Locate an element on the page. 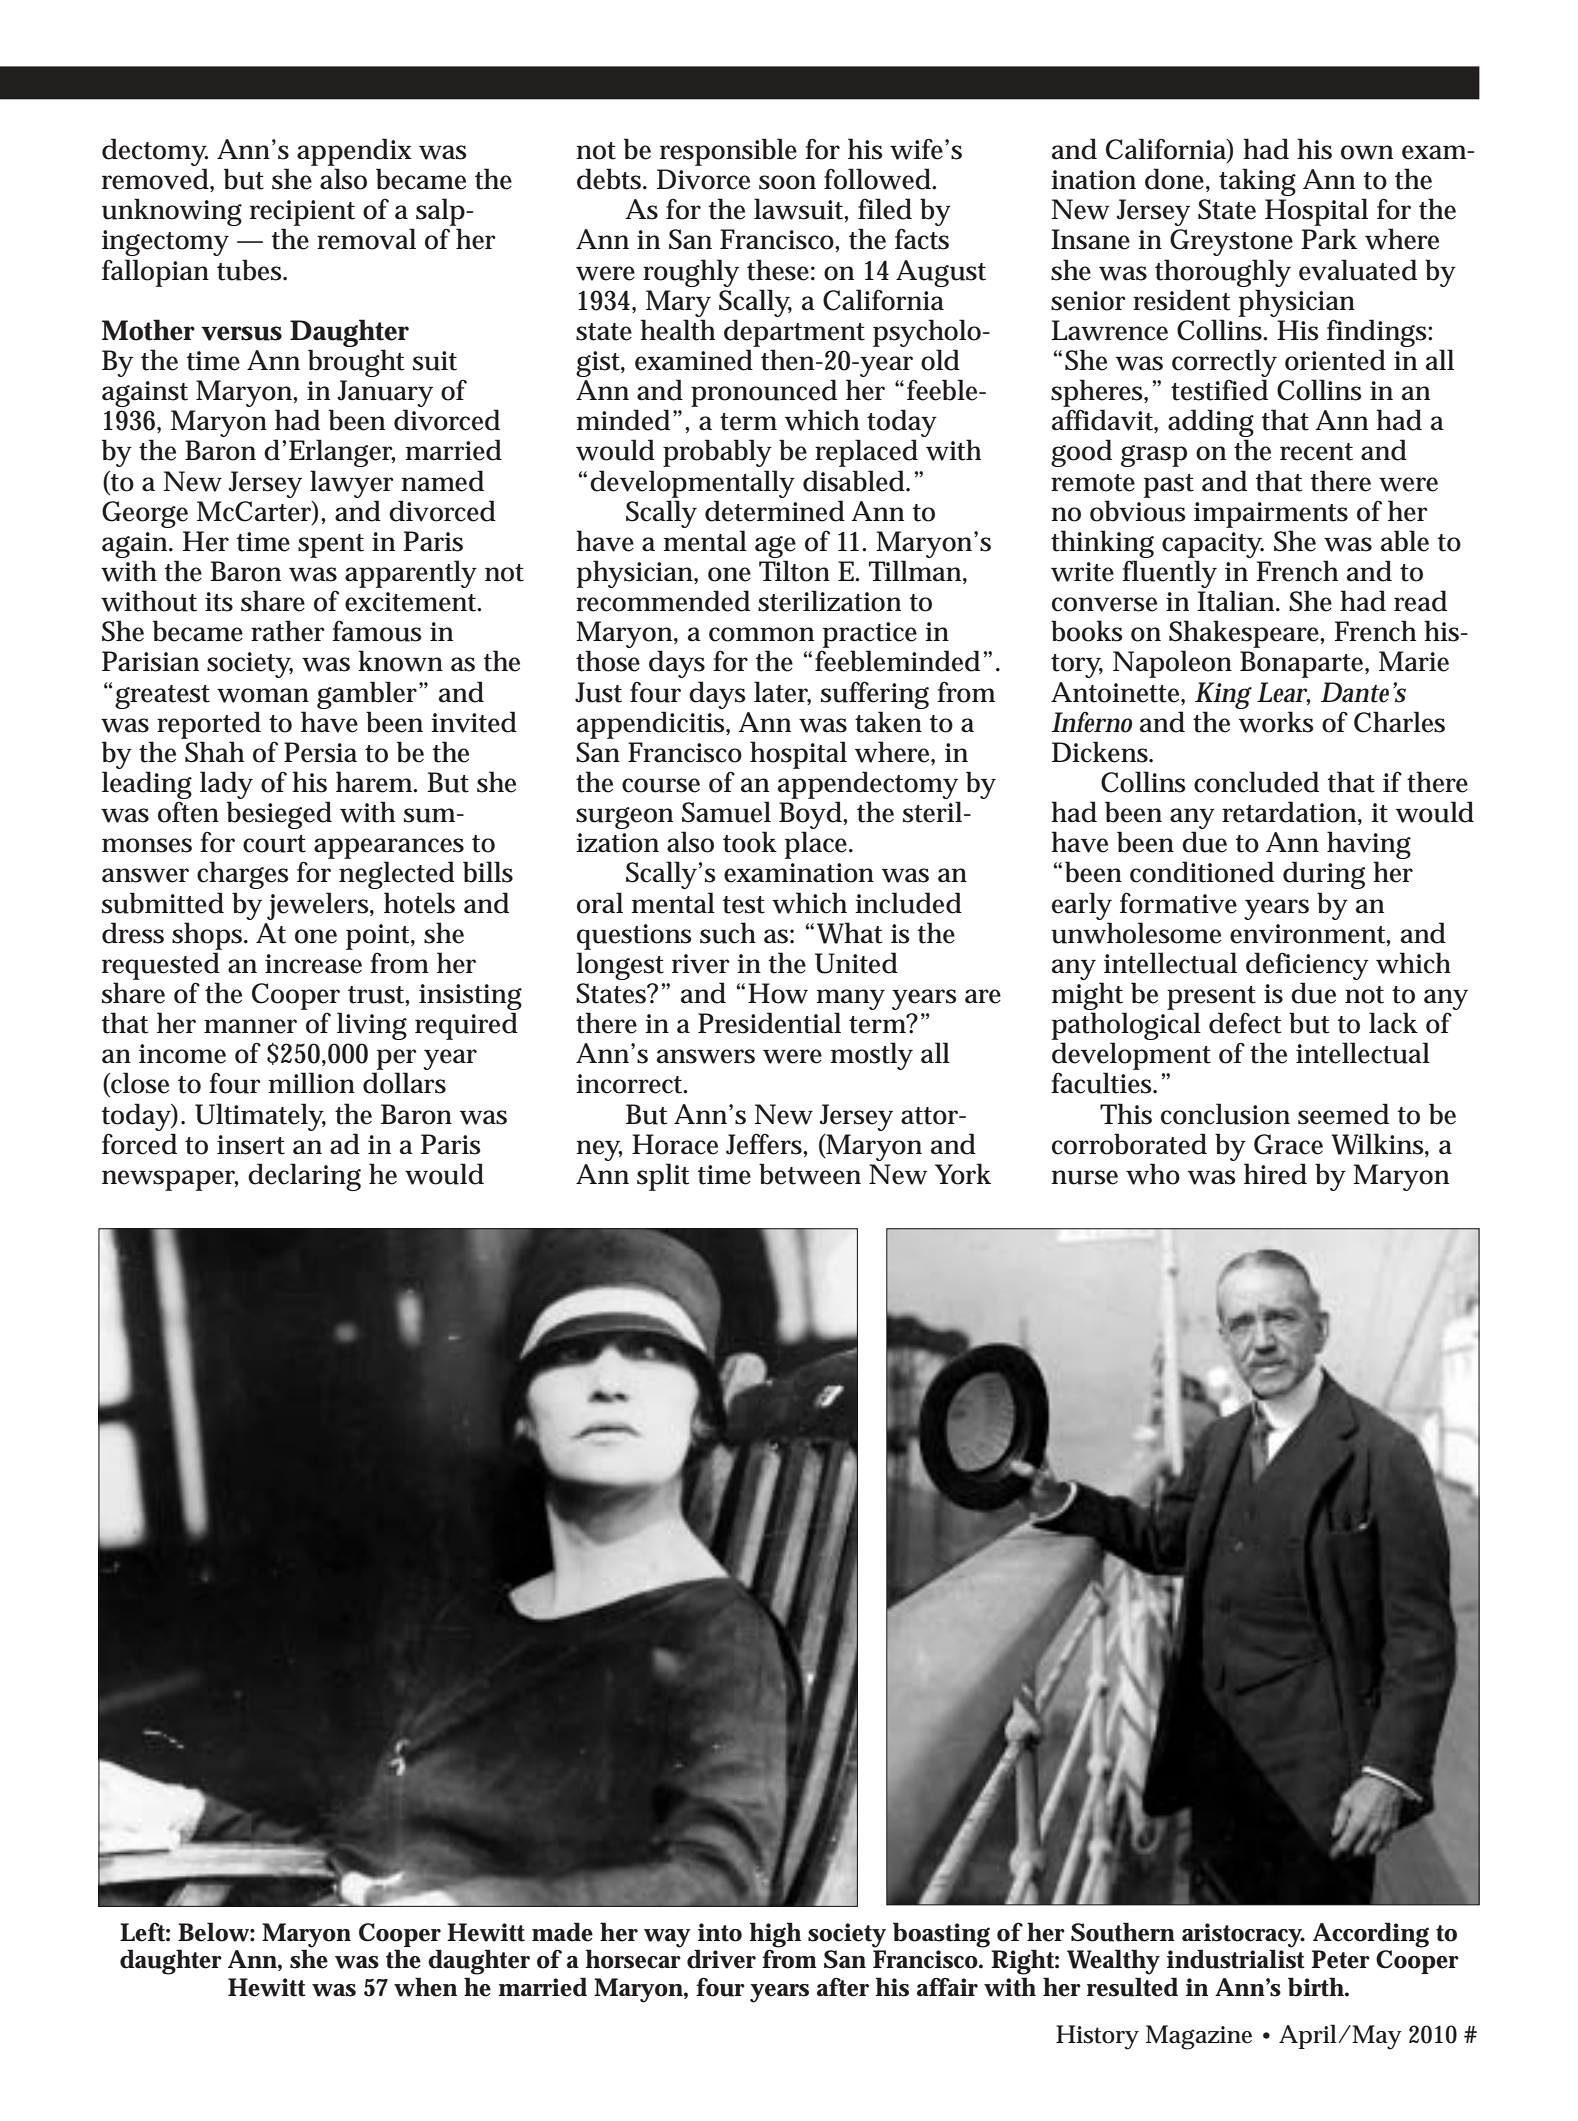  besieged is located at coordinates (279, 815).
